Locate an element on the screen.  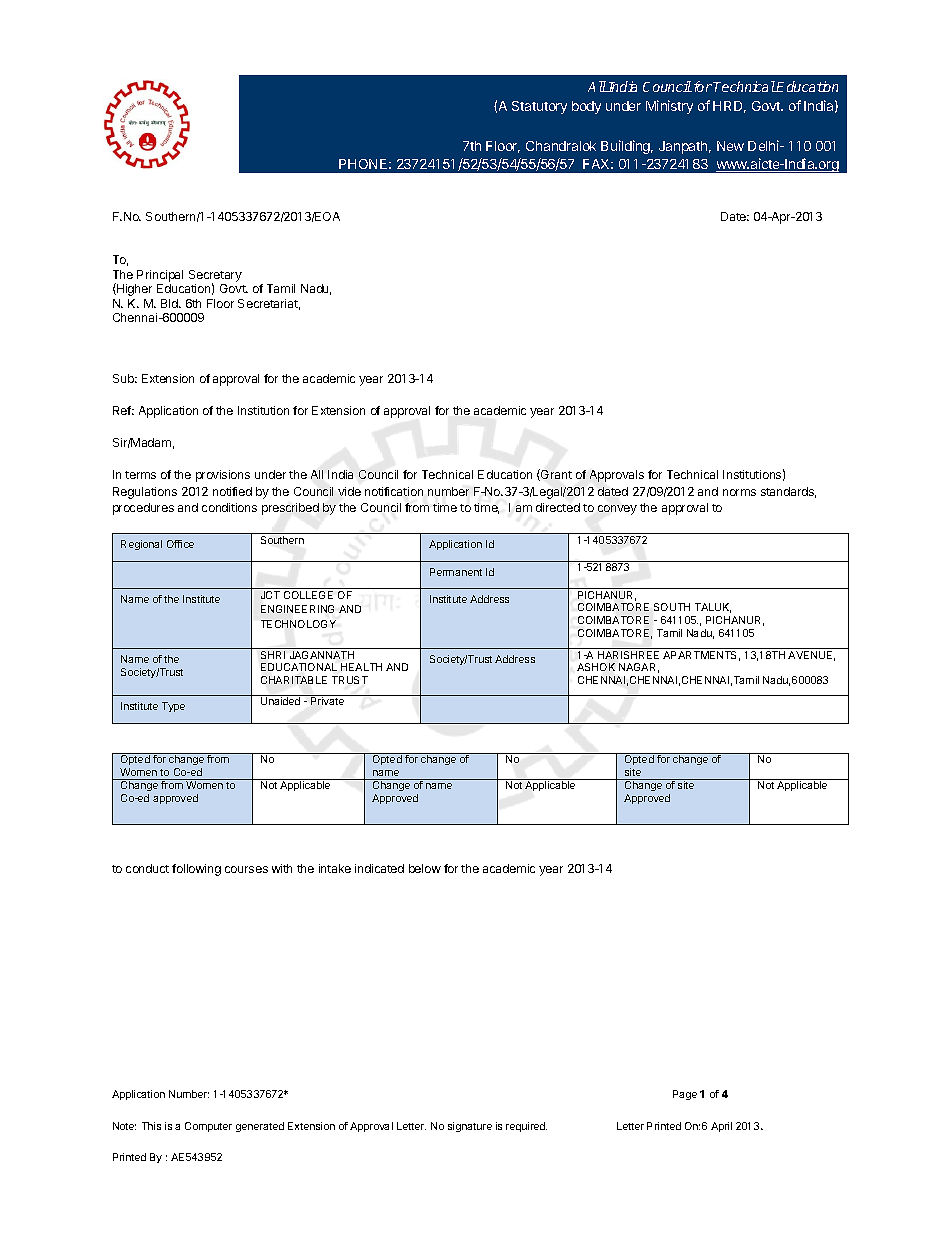
Statutory is located at coordinates (539, 107).
